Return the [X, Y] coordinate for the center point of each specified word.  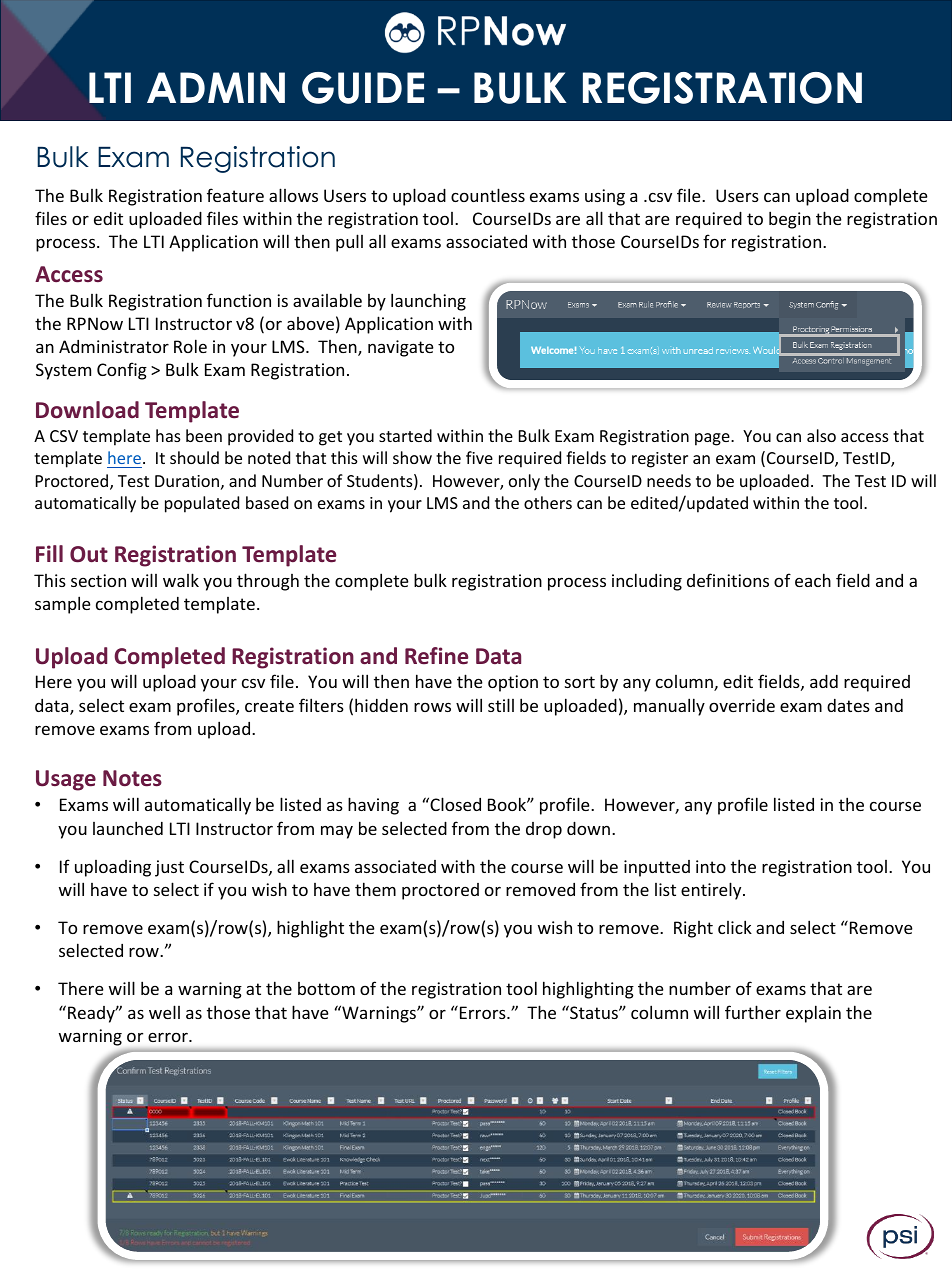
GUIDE [363, 88]
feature [235, 195]
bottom [326, 988]
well [164, 1012]
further [753, 1012]
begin [790, 220]
